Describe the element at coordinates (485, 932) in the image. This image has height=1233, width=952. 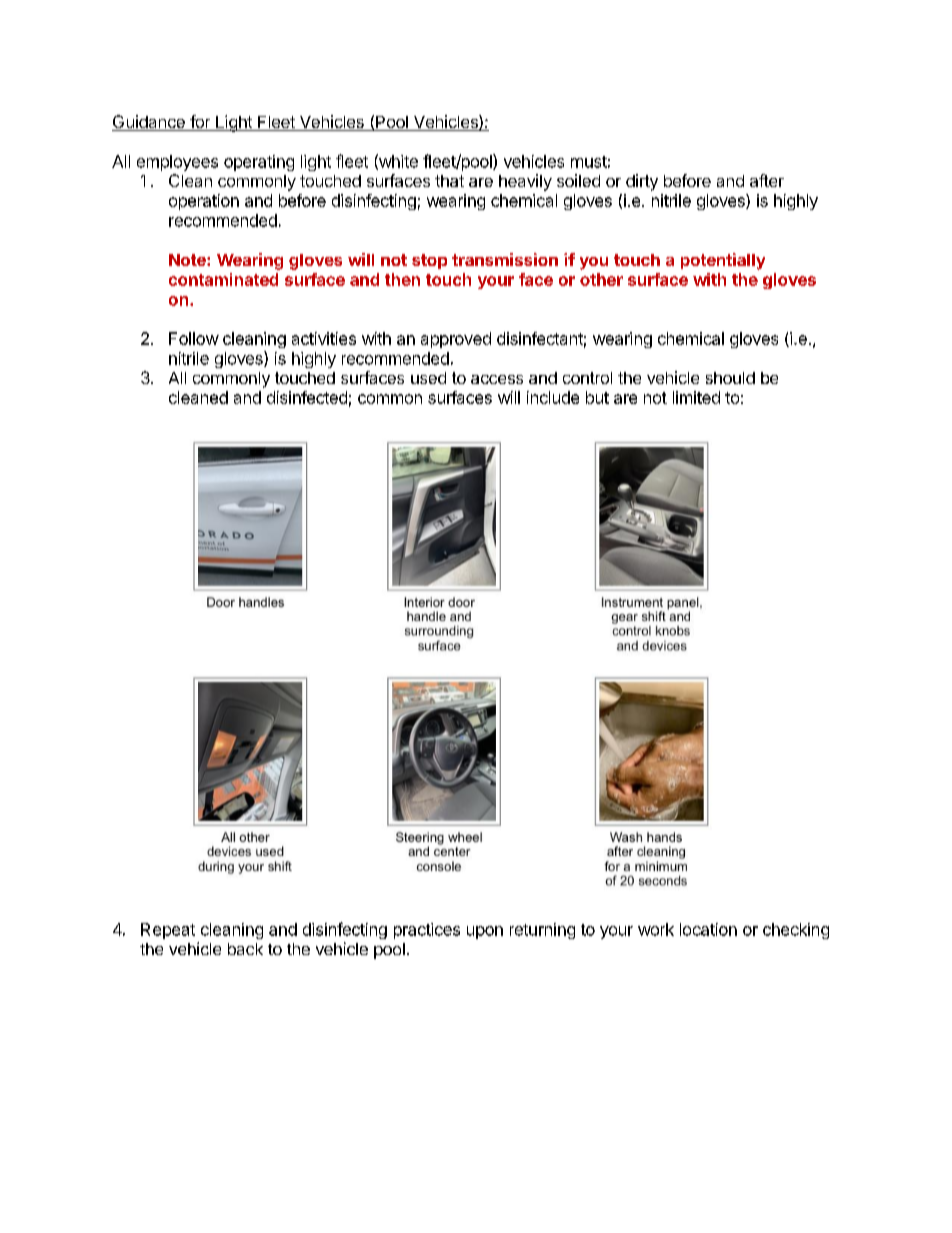
I see `upon` at that location.
